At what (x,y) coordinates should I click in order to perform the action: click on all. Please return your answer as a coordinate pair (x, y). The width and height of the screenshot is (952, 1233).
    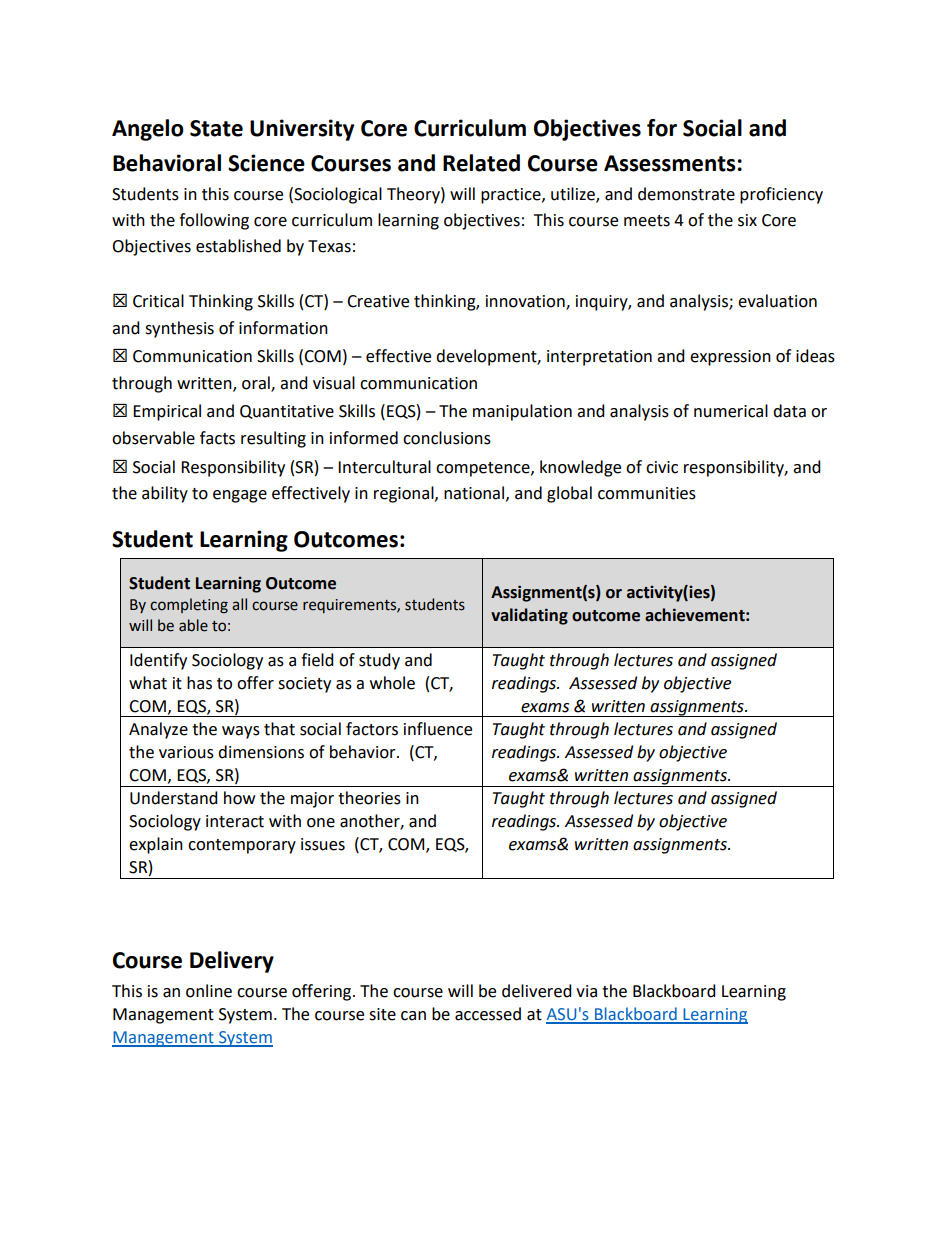
    Looking at the image, I should click on (239, 604).
